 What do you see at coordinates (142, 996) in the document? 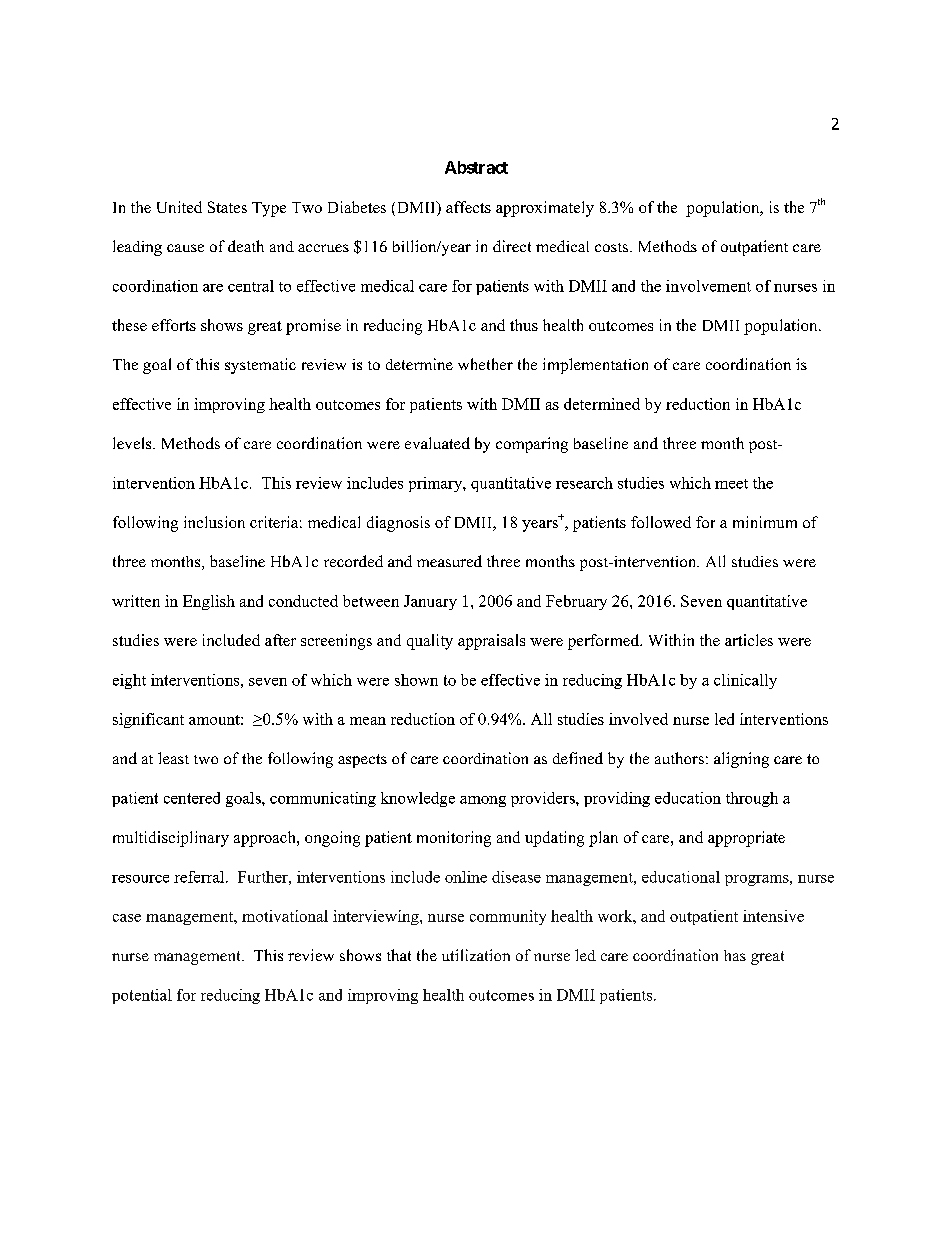
I see `potential` at bounding box center [142, 996].
